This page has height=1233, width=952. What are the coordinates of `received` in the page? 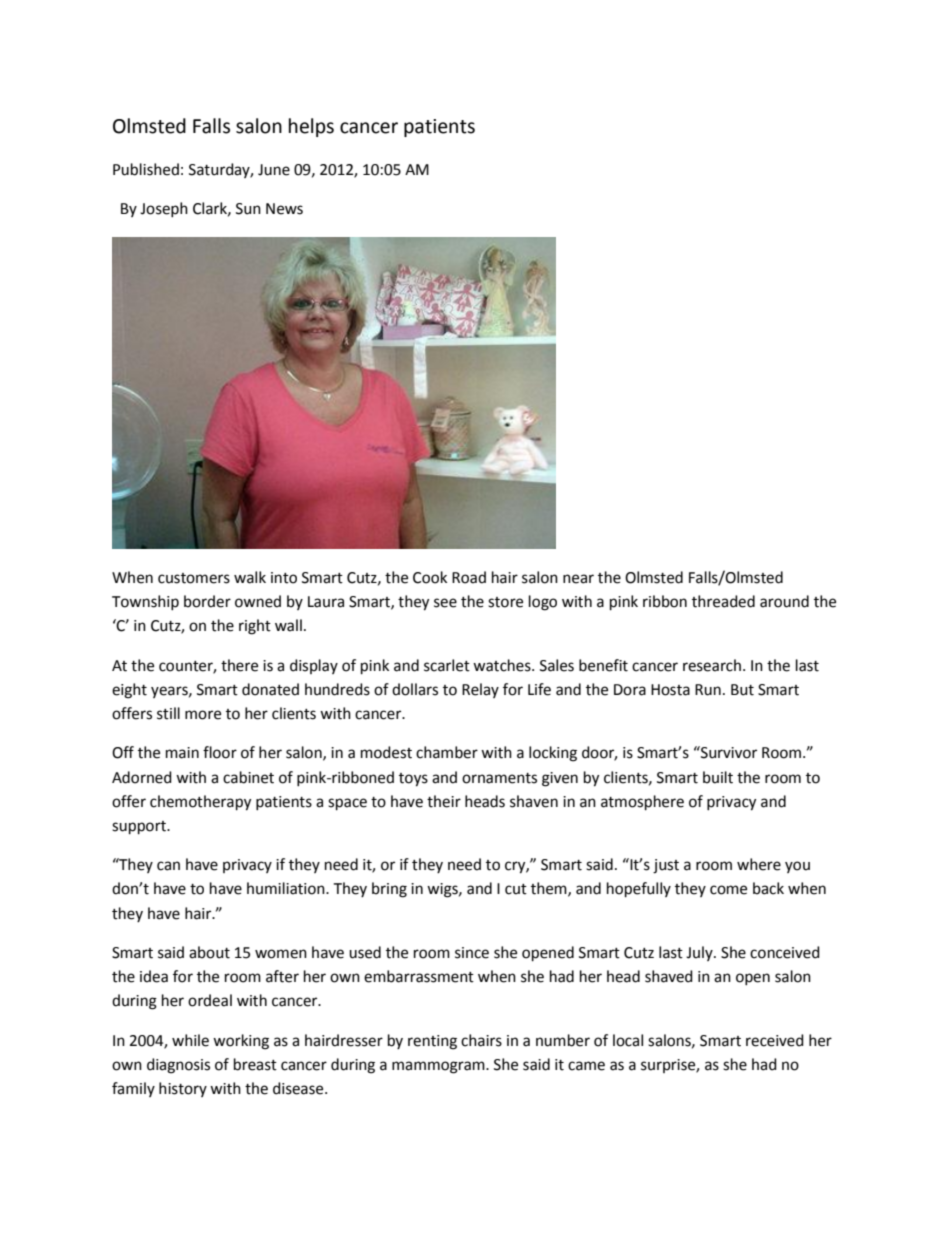 It's located at (775, 1040).
